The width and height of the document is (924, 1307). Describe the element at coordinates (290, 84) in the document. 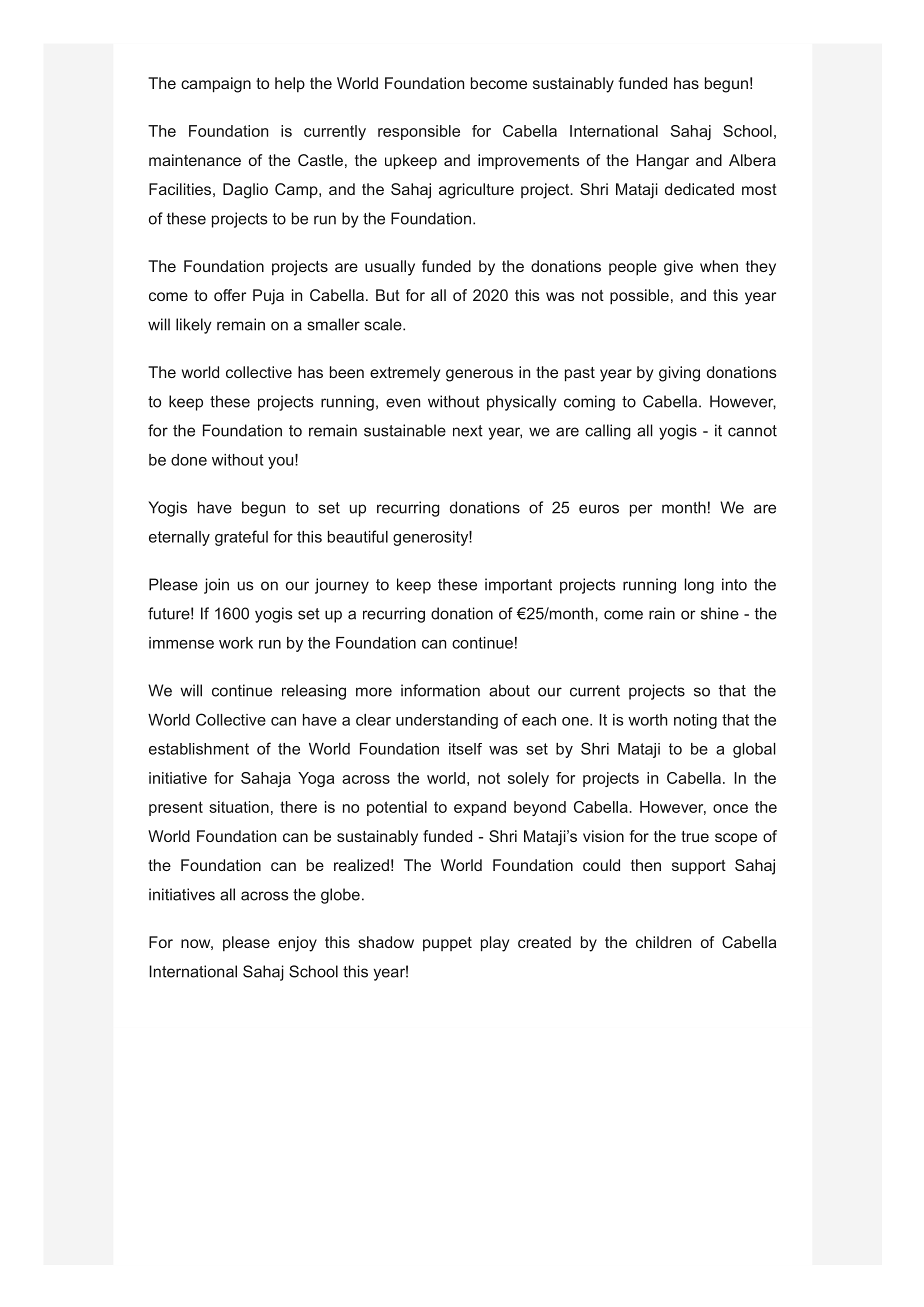

I see `help` at that location.
